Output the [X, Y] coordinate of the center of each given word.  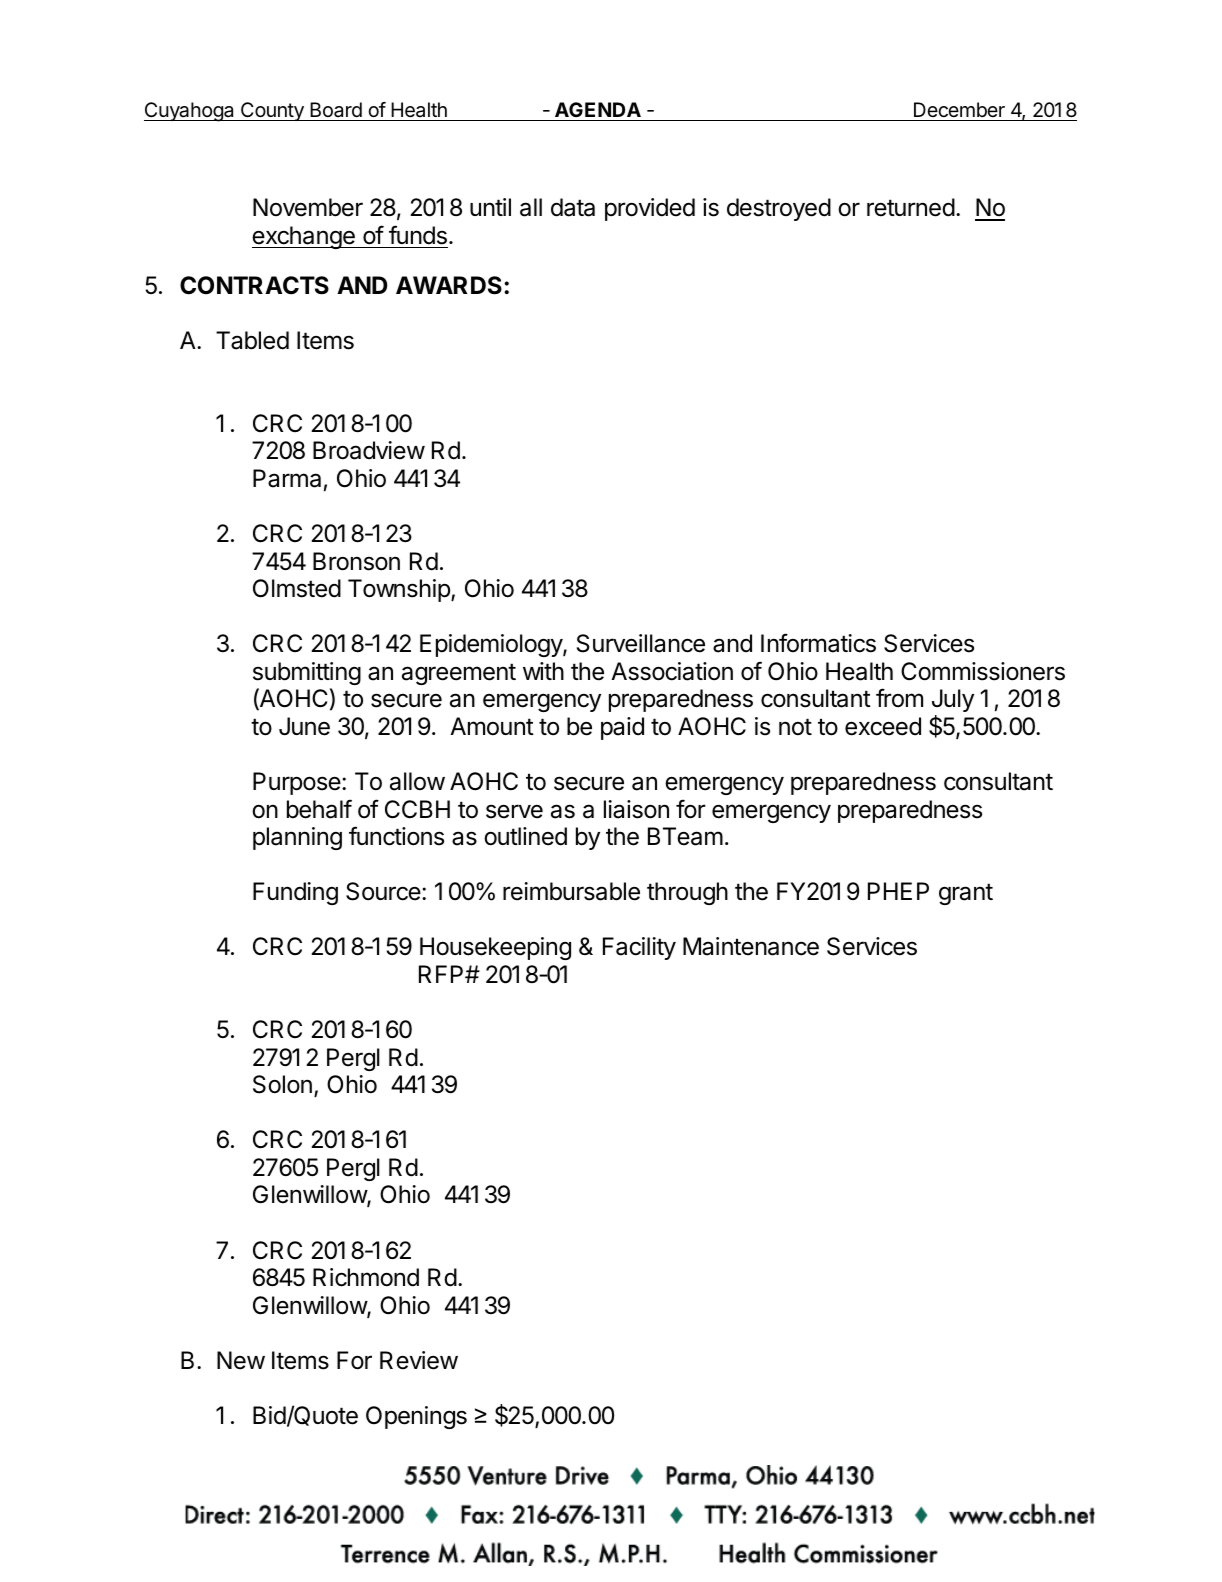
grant [966, 894]
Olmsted [297, 588]
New [241, 1360]
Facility [639, 948]
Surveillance [641, 643]
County [272, 111]
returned [911, 207]
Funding [295, 893]
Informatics [818, 643]
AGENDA [598, 111]
